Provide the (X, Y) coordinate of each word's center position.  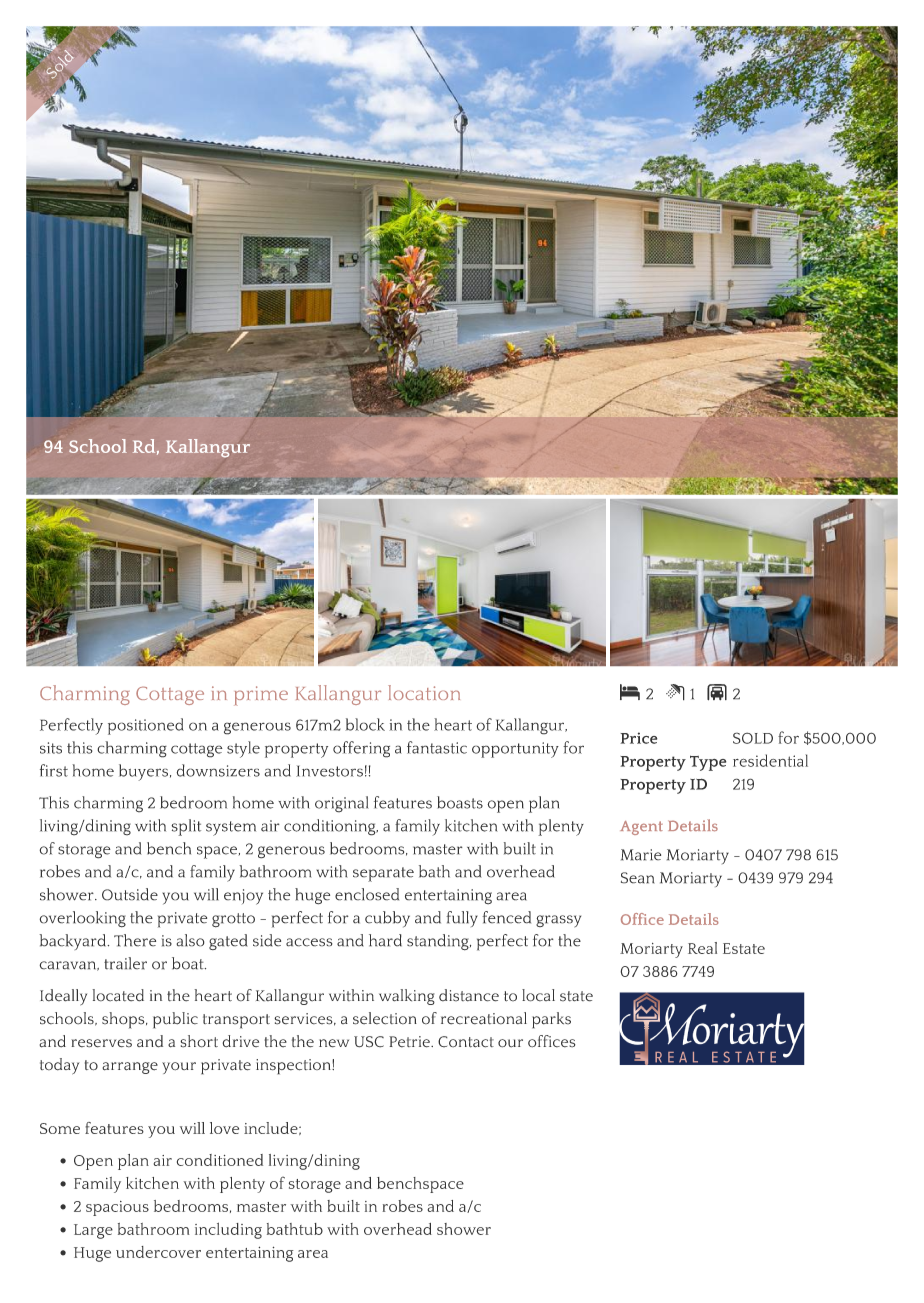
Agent (641, 828)
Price (639, 738)
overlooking (82, 919)
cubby (387, 919)
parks (551, 1020)
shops (124, 1020)
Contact (466, 1042)
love (224, 1128)
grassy (558, 921)
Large (93, 1231)
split (186, 827)
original (342, 804)
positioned (146, 726)
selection (385, 1018)
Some (60, 1128)
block (365, 724)
